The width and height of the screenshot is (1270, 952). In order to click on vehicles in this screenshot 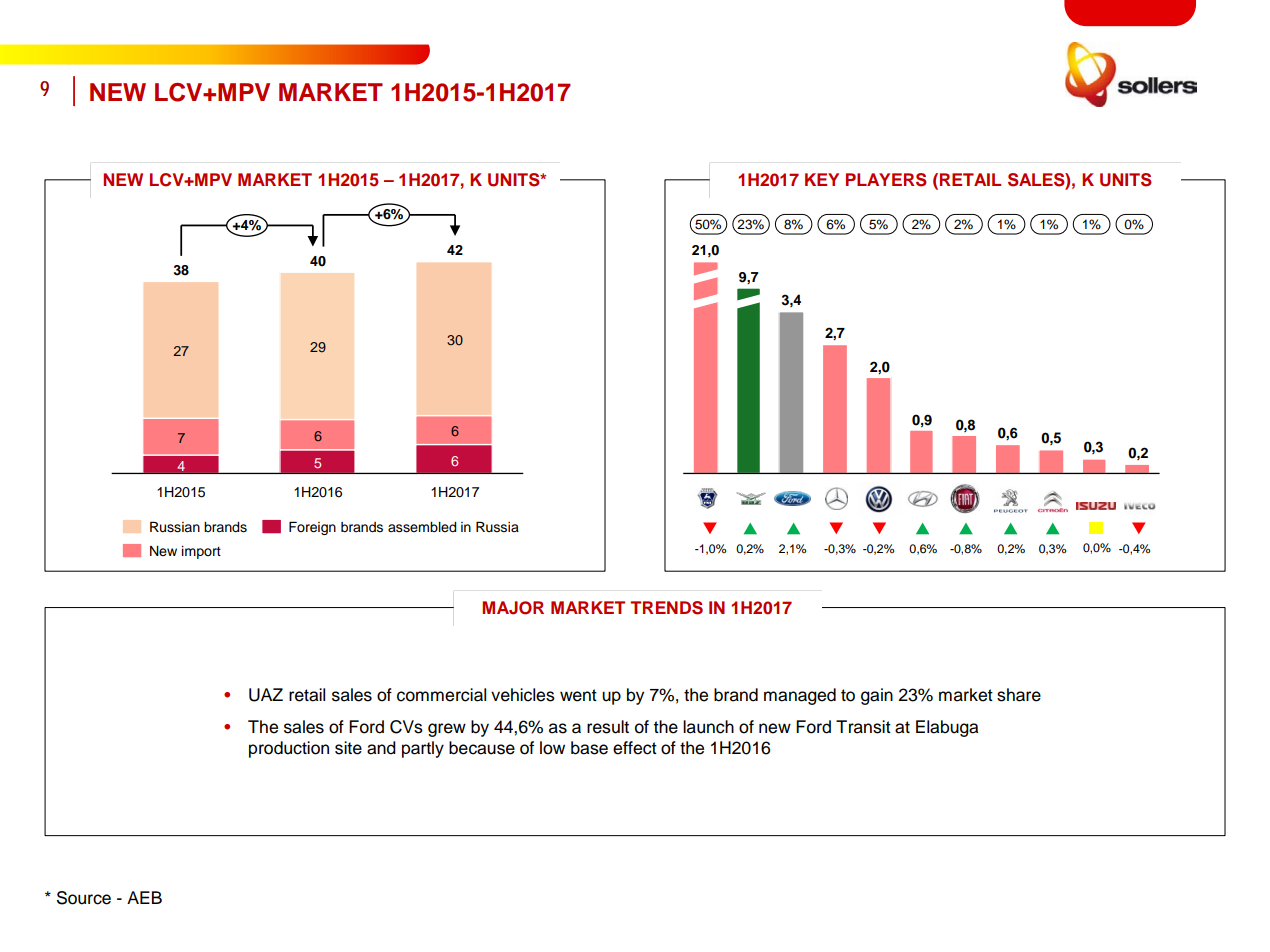, I will do `click(523, 695)`.
